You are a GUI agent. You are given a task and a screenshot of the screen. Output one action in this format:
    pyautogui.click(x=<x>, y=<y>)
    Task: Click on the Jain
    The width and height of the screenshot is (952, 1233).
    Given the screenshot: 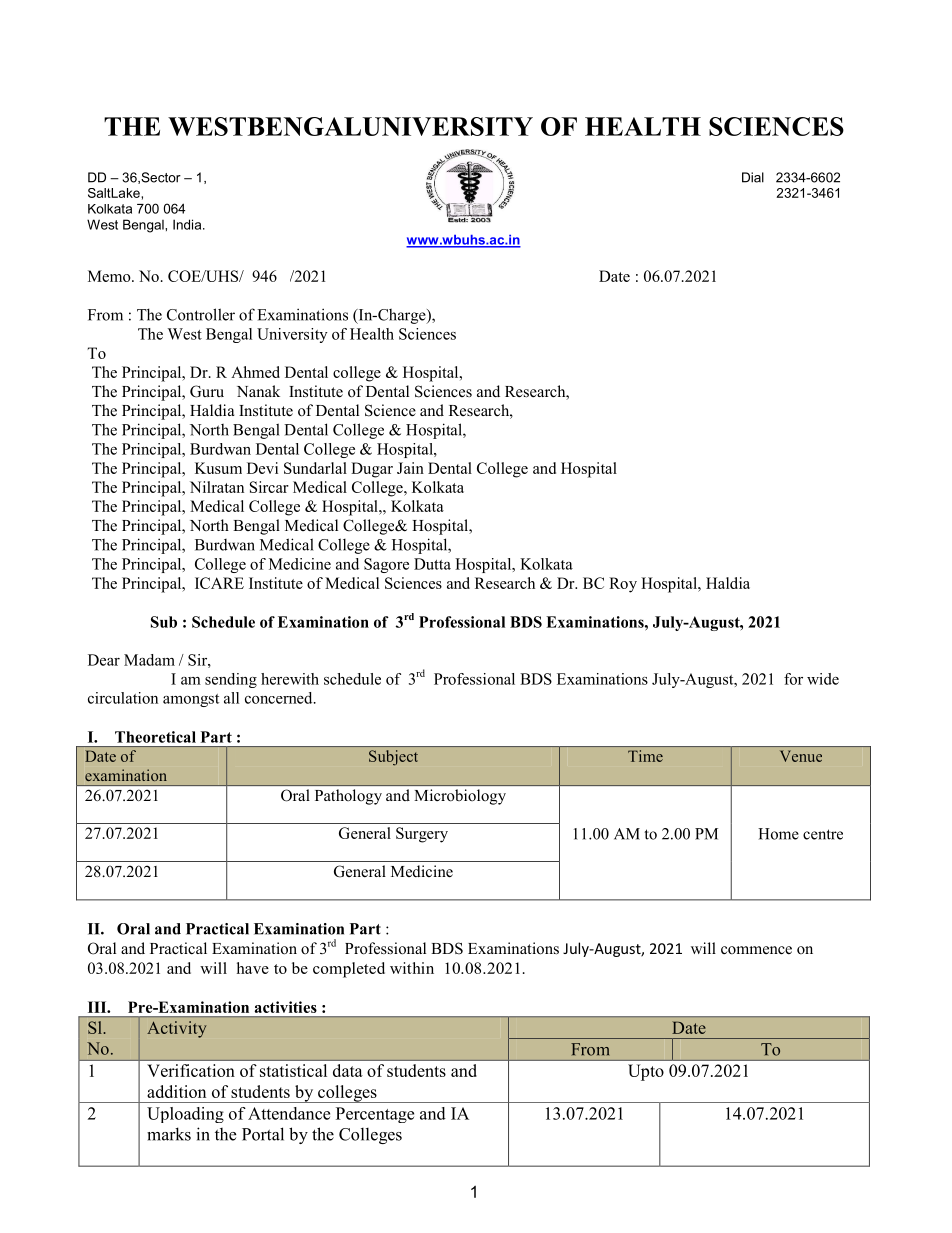 What is the action you would take?
    pyautogui.click(x=410, y=468)
